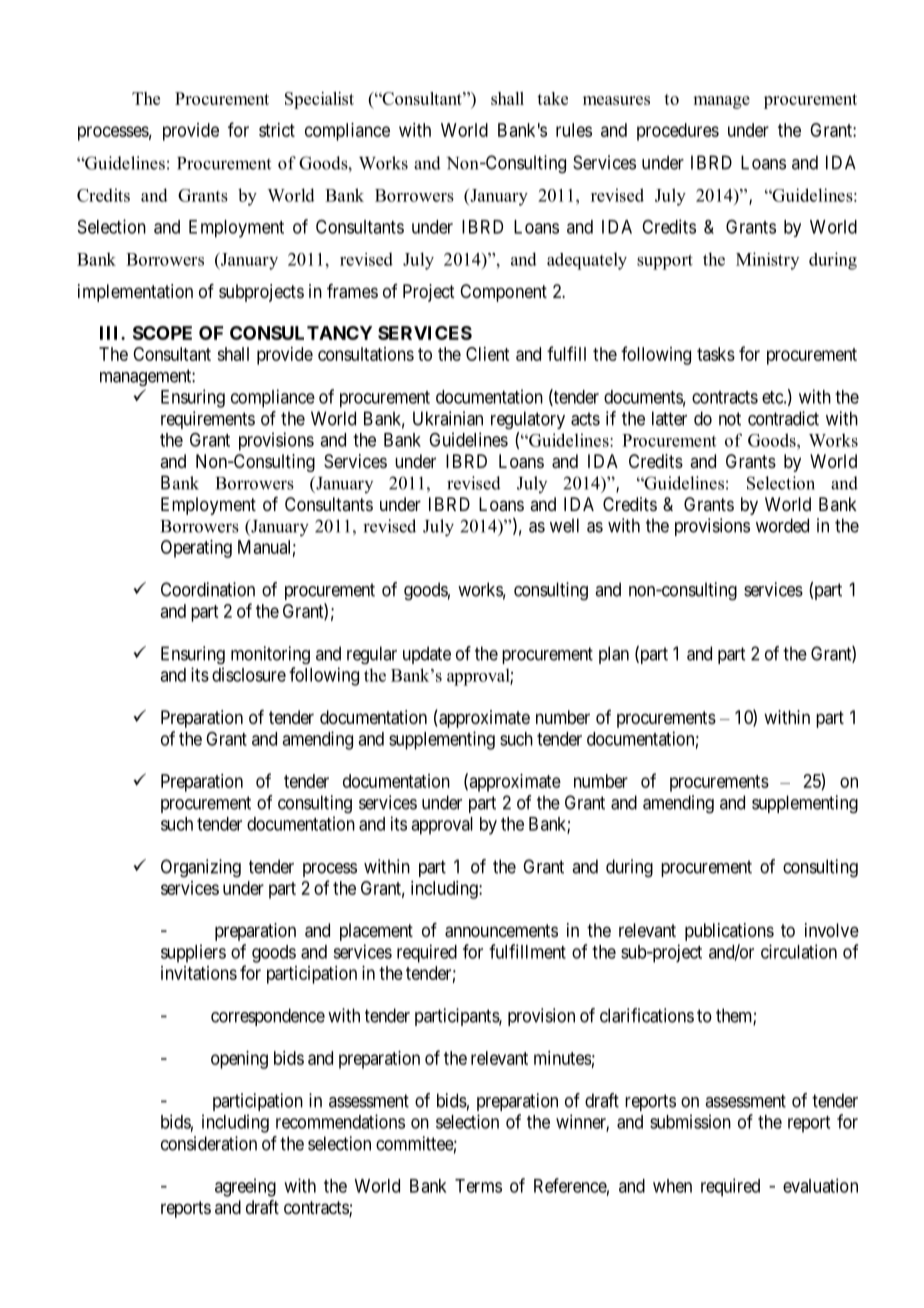 The width and height of the screenshot is (924, 1308). What do you see at coordinates (690, 1121) in the screenshot?
I see `submission` at bounding box center [690, 1121].
